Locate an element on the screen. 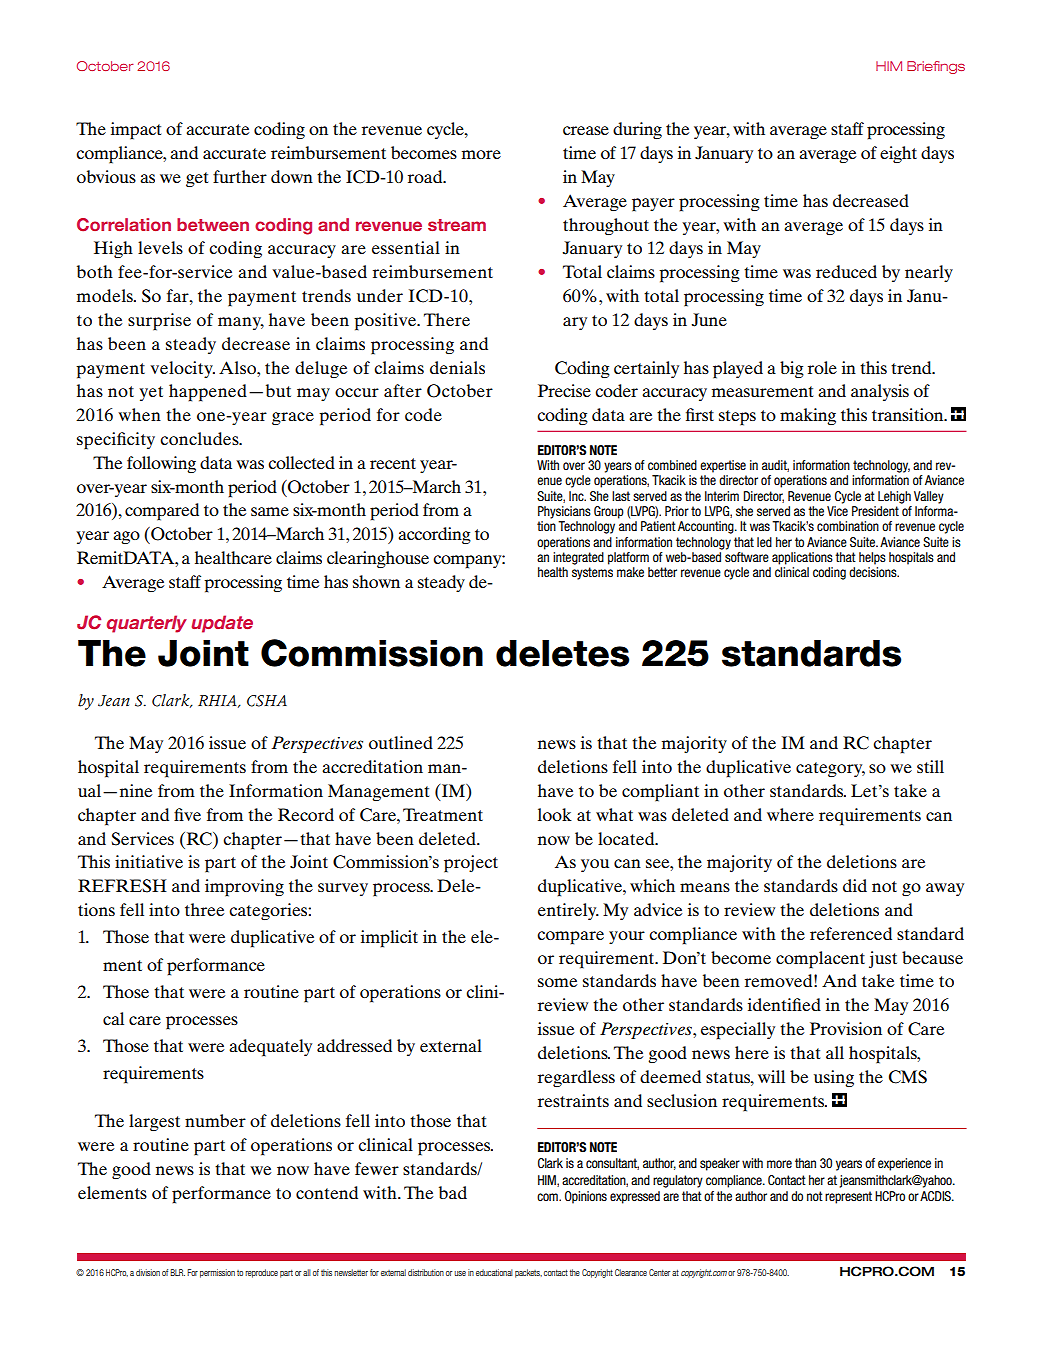 This screenshot has width=1042, height=1348. permission is located at coordinates (217, 1273).
